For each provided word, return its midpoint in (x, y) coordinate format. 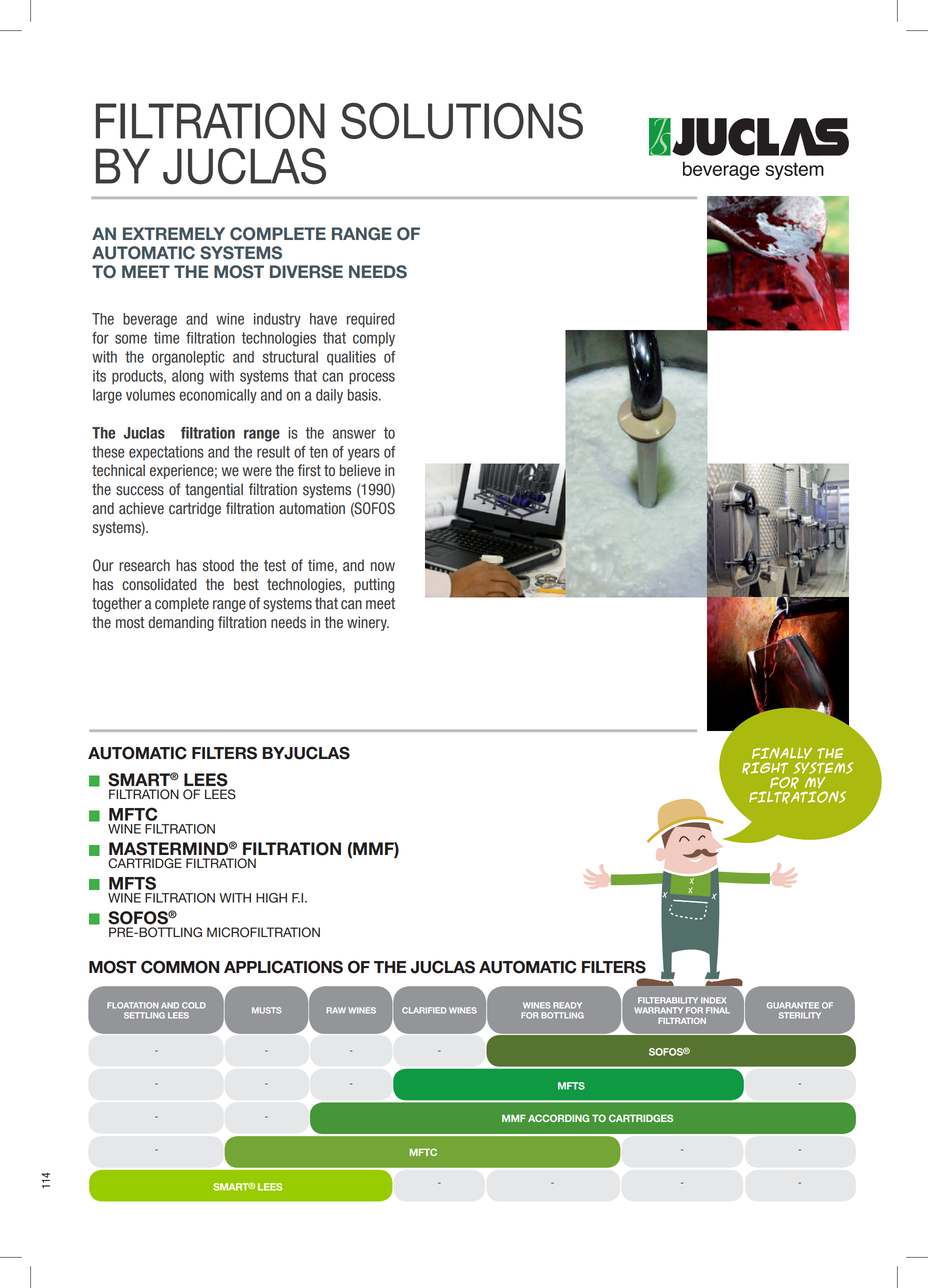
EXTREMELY (174, 233)
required (371, 320)
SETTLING (144, 1015)
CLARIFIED (424, 1010)
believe (360, 470)
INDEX (713, 1000)
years (364, 454)
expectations (166, 453)
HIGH (271, 898)
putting (374, 585)
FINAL (718, 1010)
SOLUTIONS (462, 121)
